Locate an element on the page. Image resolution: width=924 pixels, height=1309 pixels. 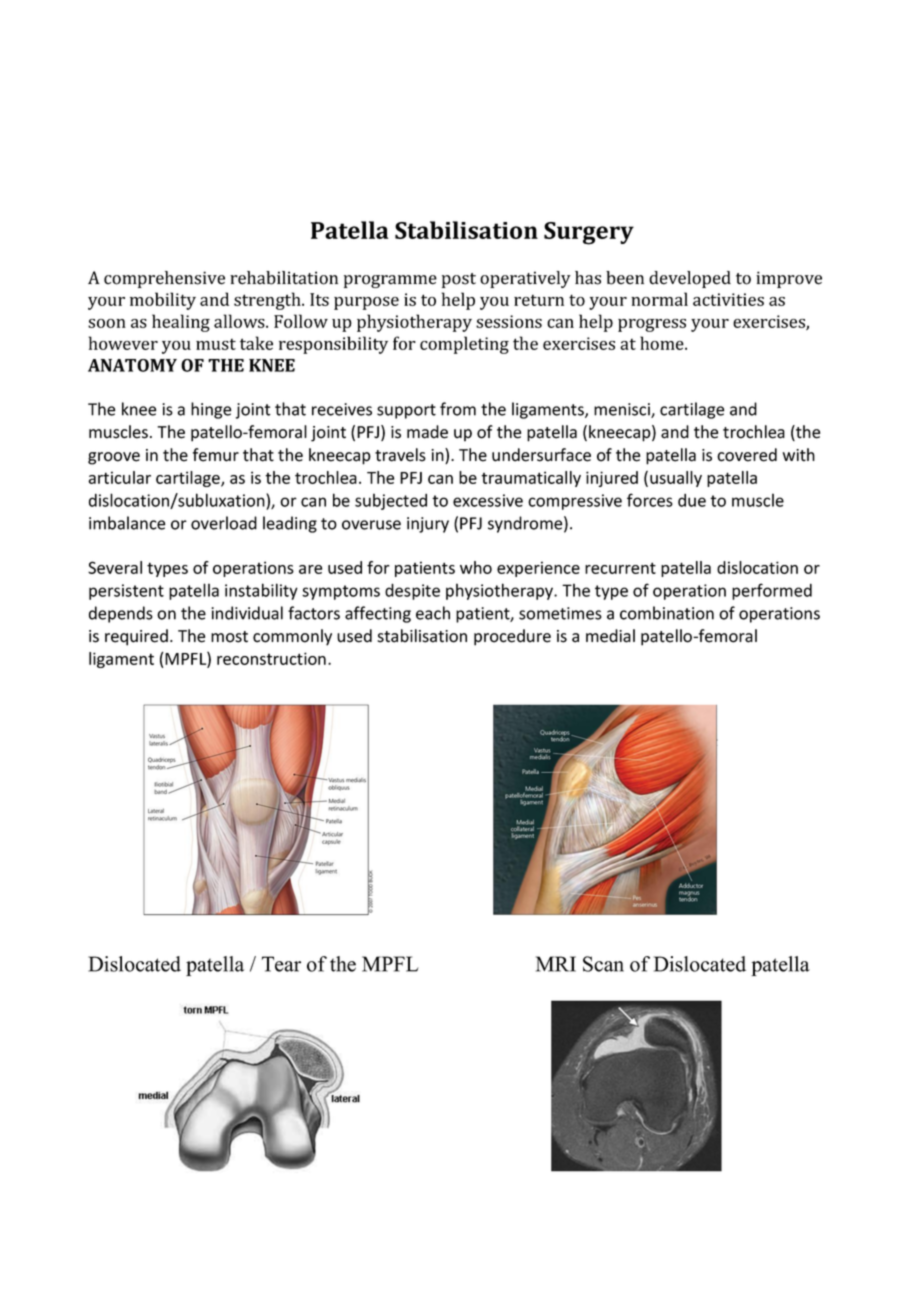
MRI is located at coordinates (556, 964).
